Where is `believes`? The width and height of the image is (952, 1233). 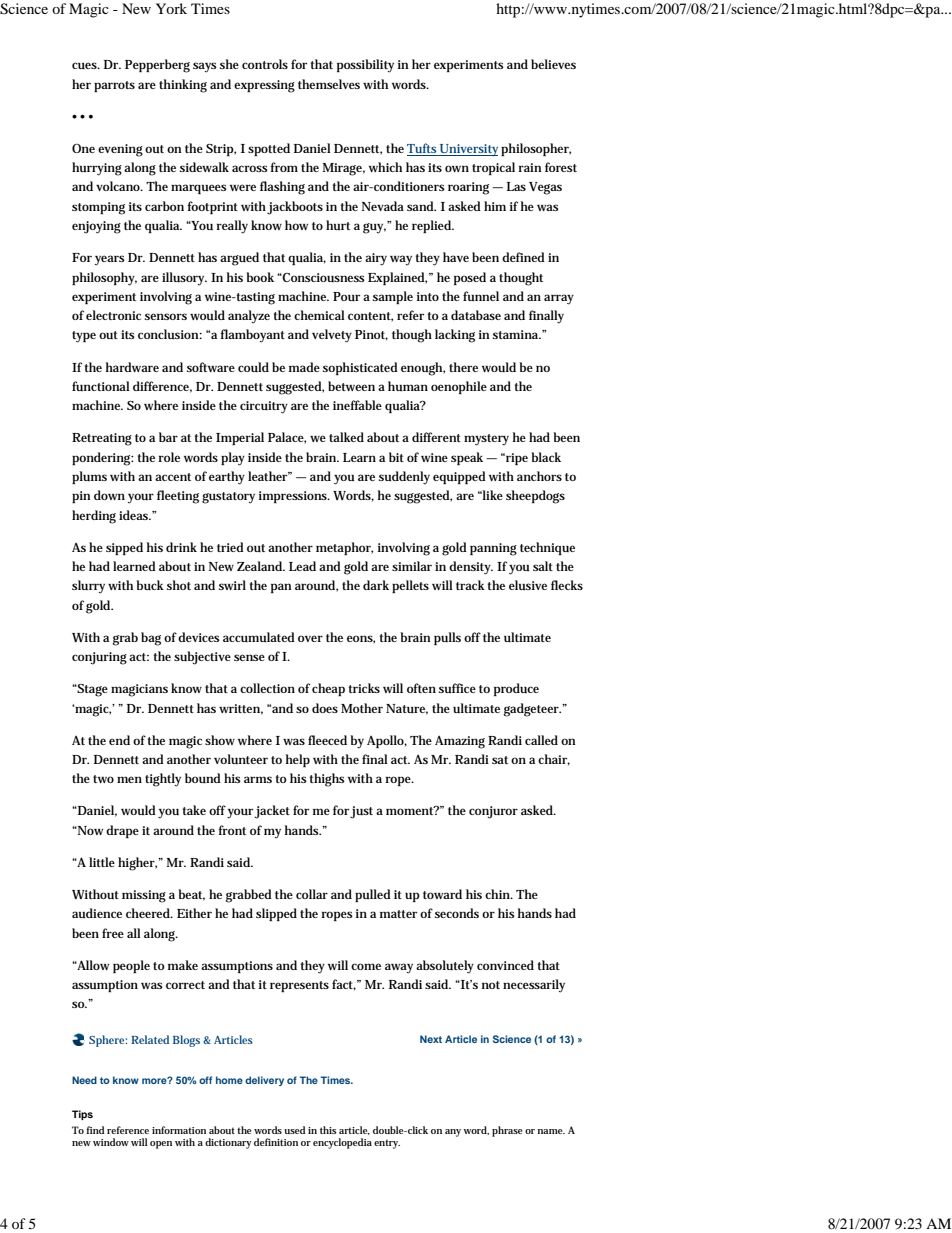
believes is located at coordinates (553, 64).
